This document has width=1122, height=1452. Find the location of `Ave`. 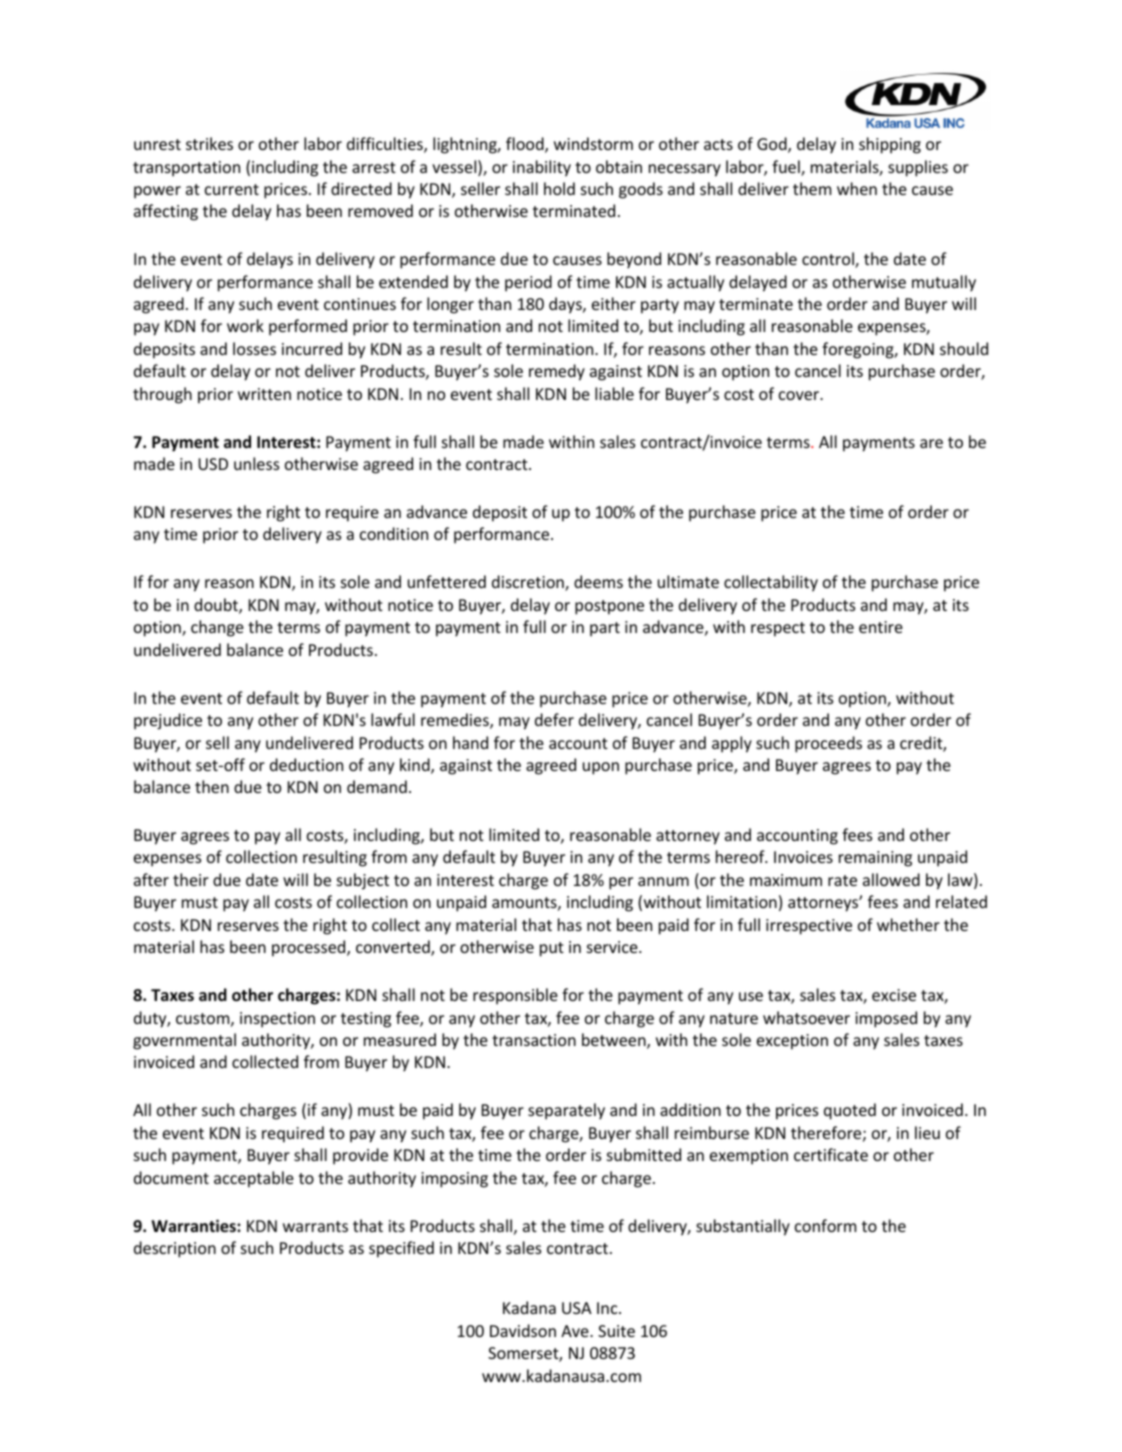

Ave is located at coordinates (576, 1331).
